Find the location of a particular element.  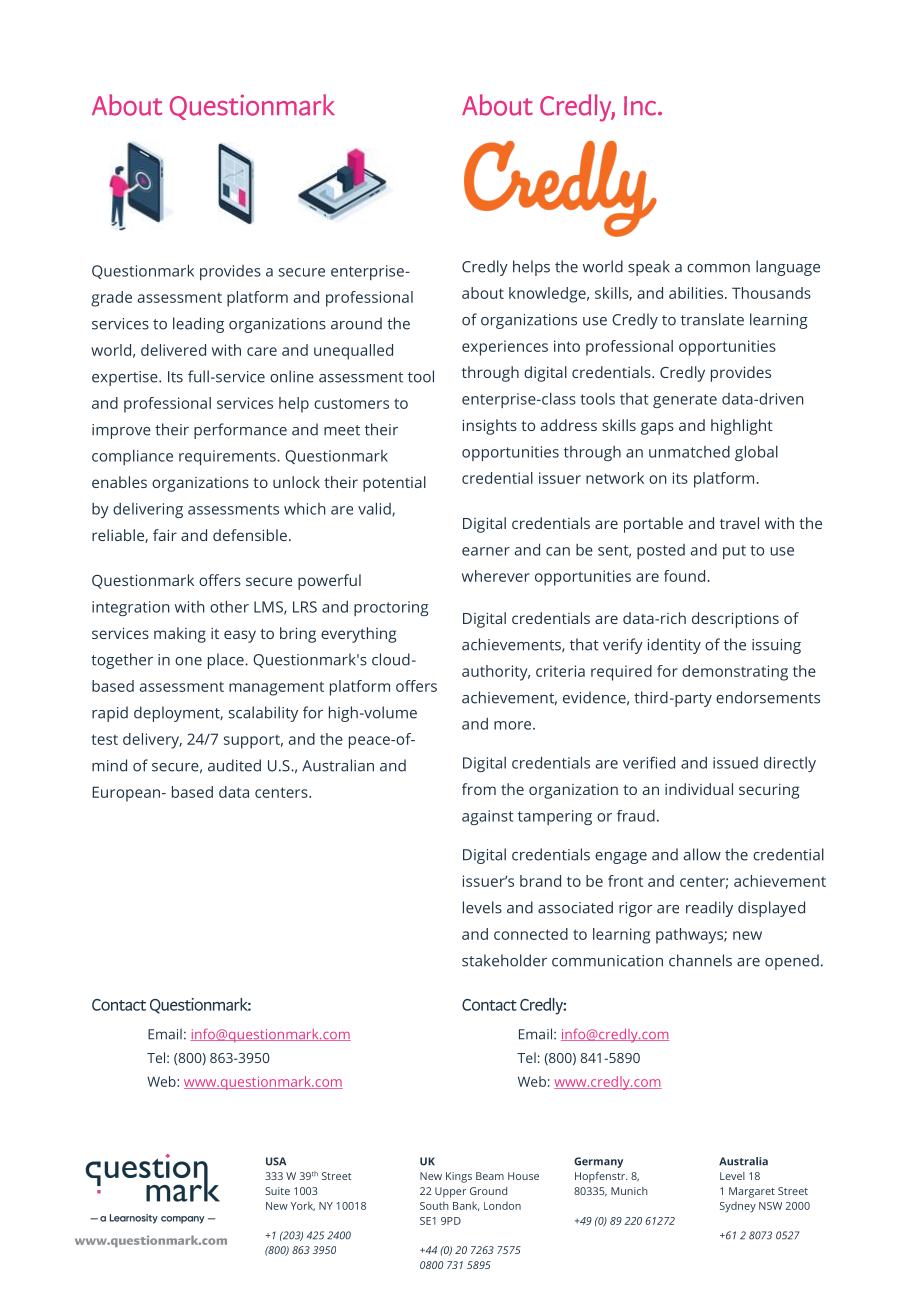

Kings is located at coordinates (459, 1177).
